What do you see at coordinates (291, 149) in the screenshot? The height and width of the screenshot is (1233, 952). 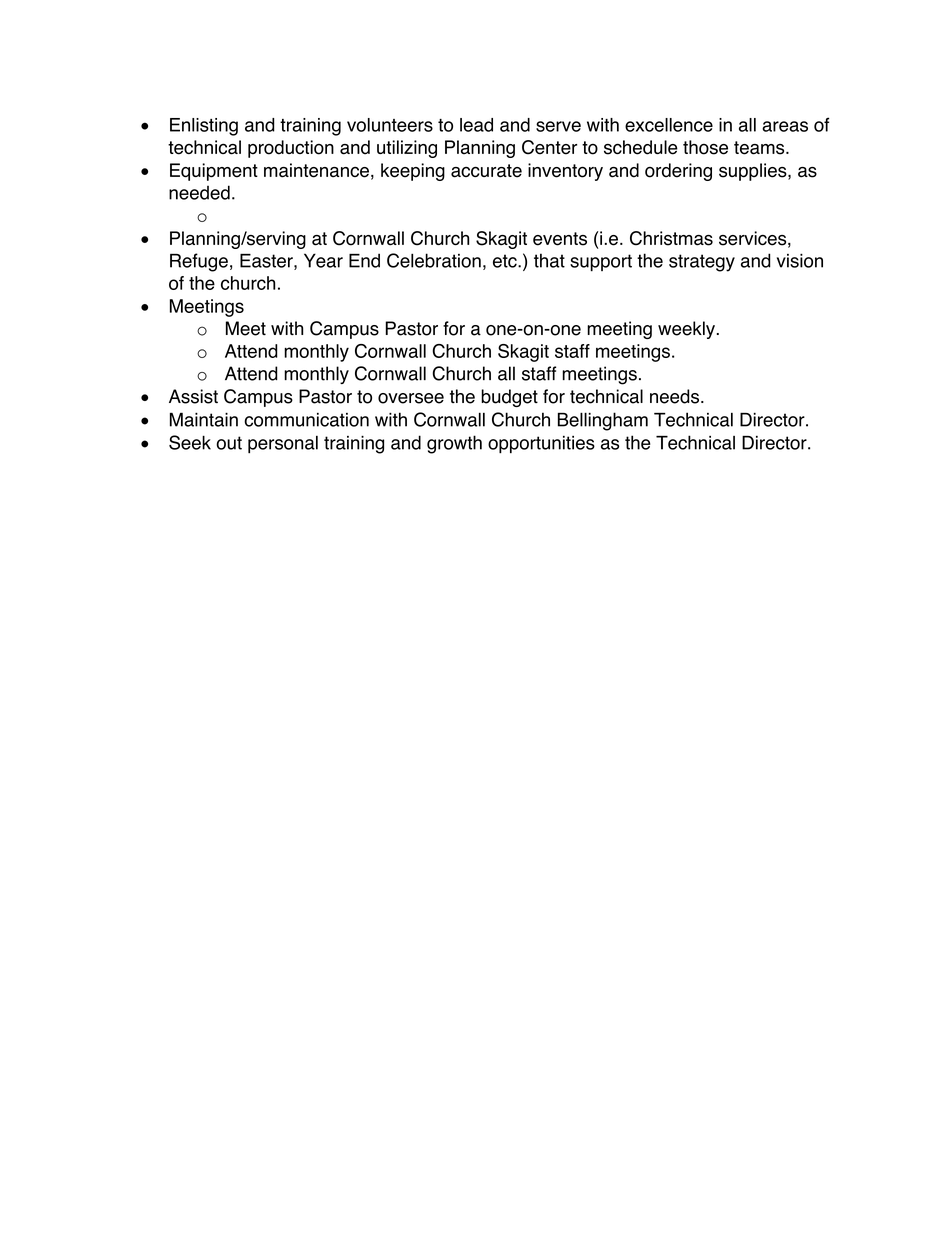 I see `production` at bounding box center [291, 149].
